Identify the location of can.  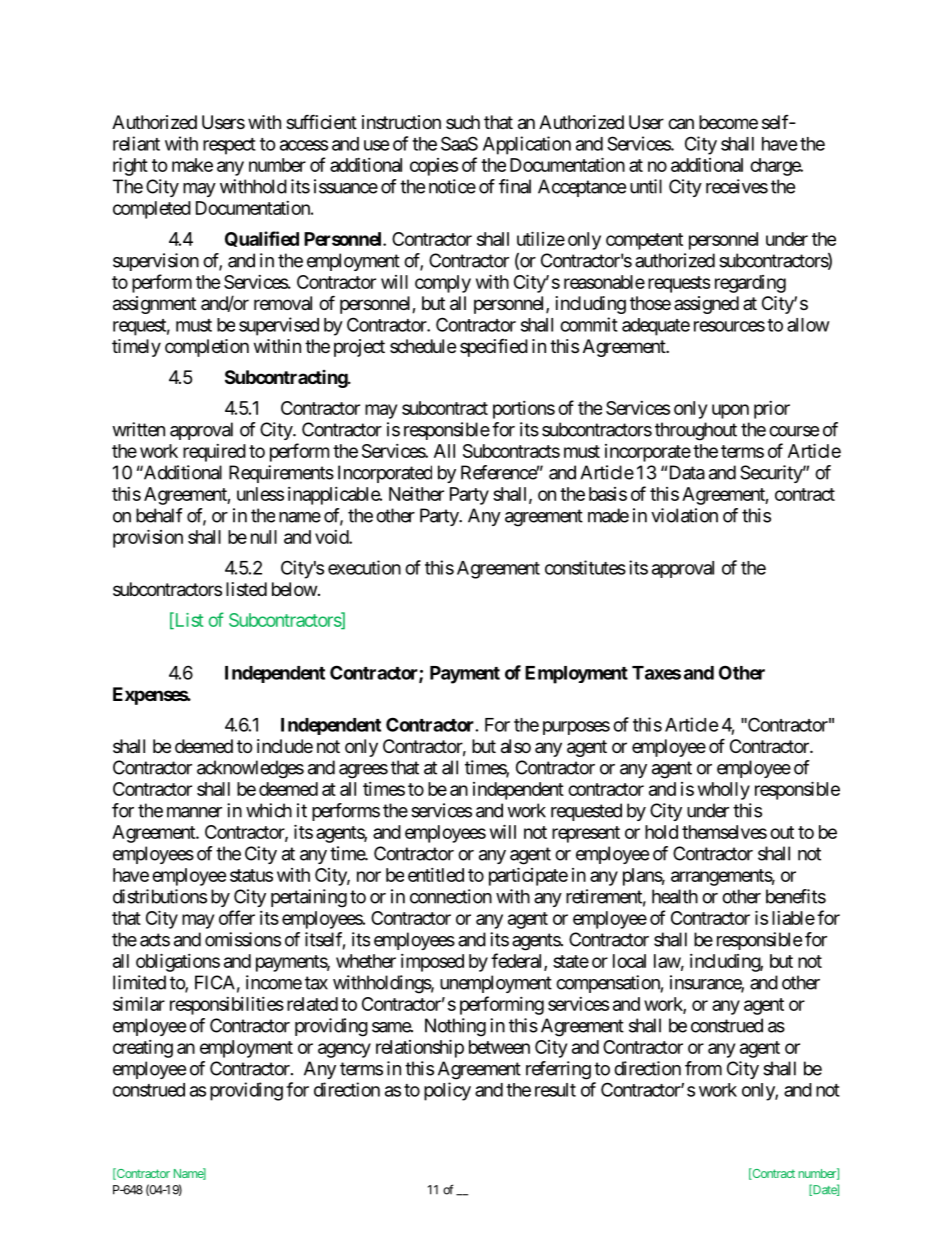
(681, 124).
